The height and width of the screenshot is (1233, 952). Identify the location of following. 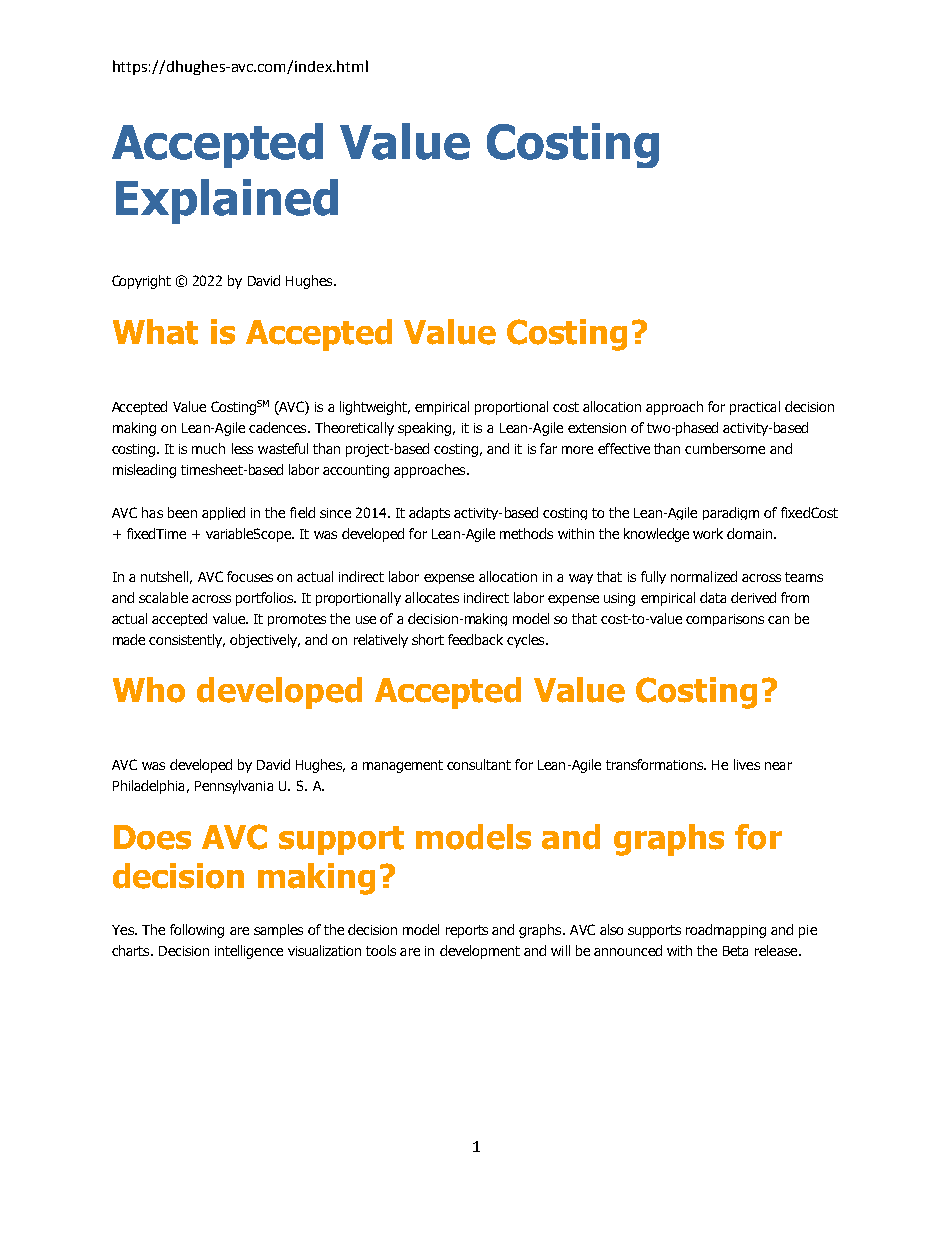
(197, 931).
